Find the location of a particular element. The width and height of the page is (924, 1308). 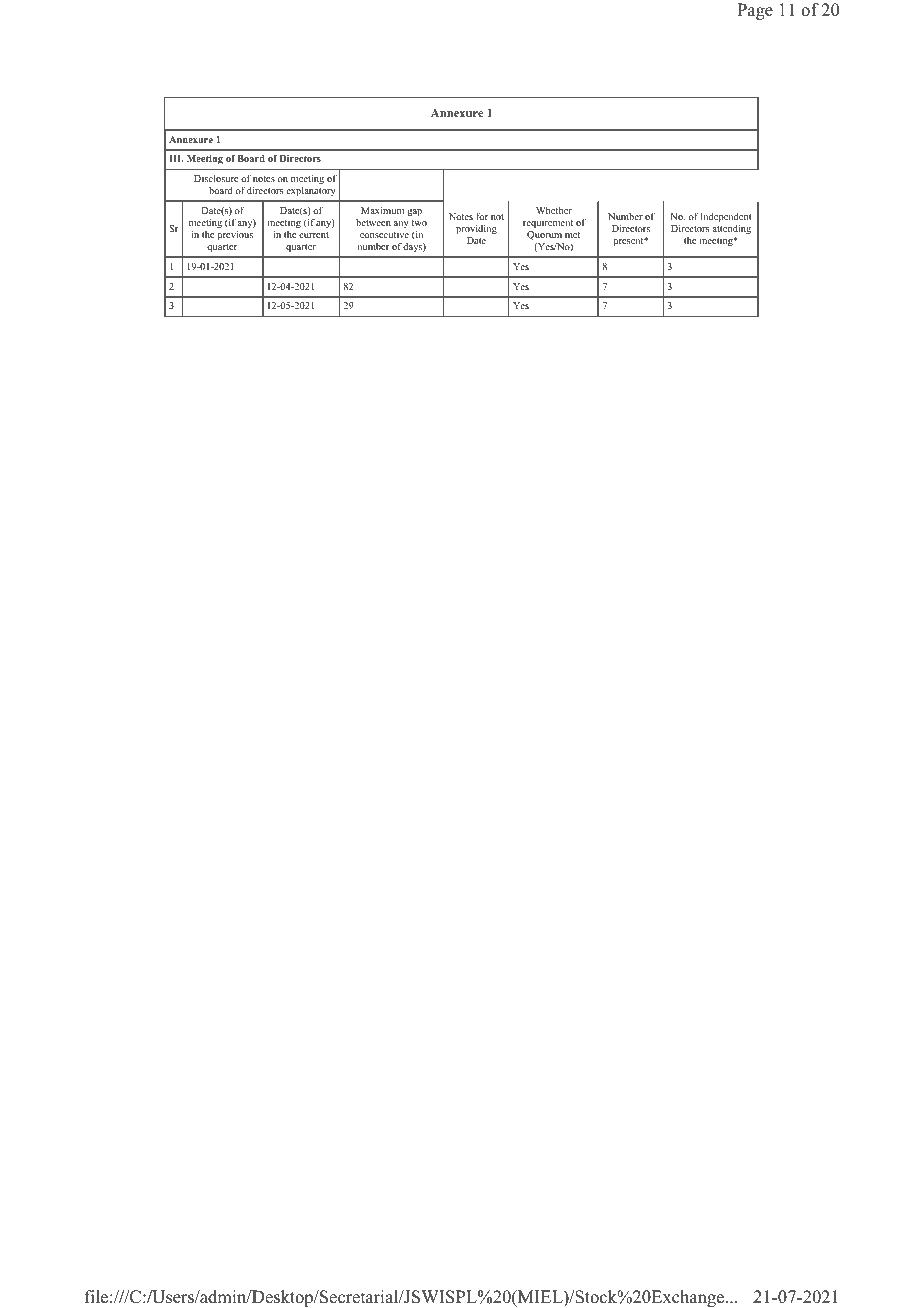

two is located at coordinates (419, 223).
